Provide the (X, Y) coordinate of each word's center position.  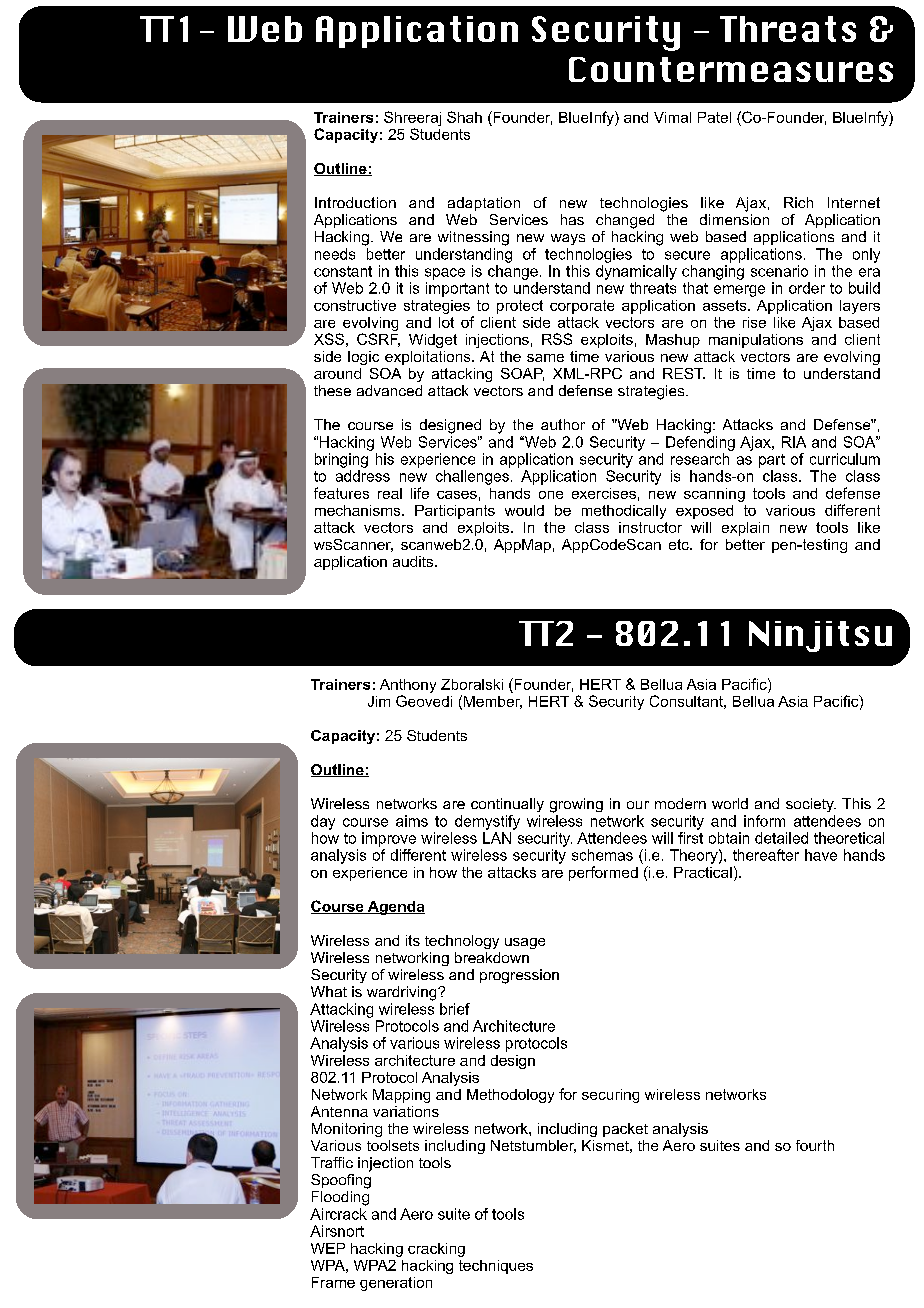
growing (576, 805)
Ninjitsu (820, 636)
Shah (464, 117)
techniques (496, 1267)
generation (396, 1284)
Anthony (408, 686)
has (572, 219)
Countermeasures (731, 69)
